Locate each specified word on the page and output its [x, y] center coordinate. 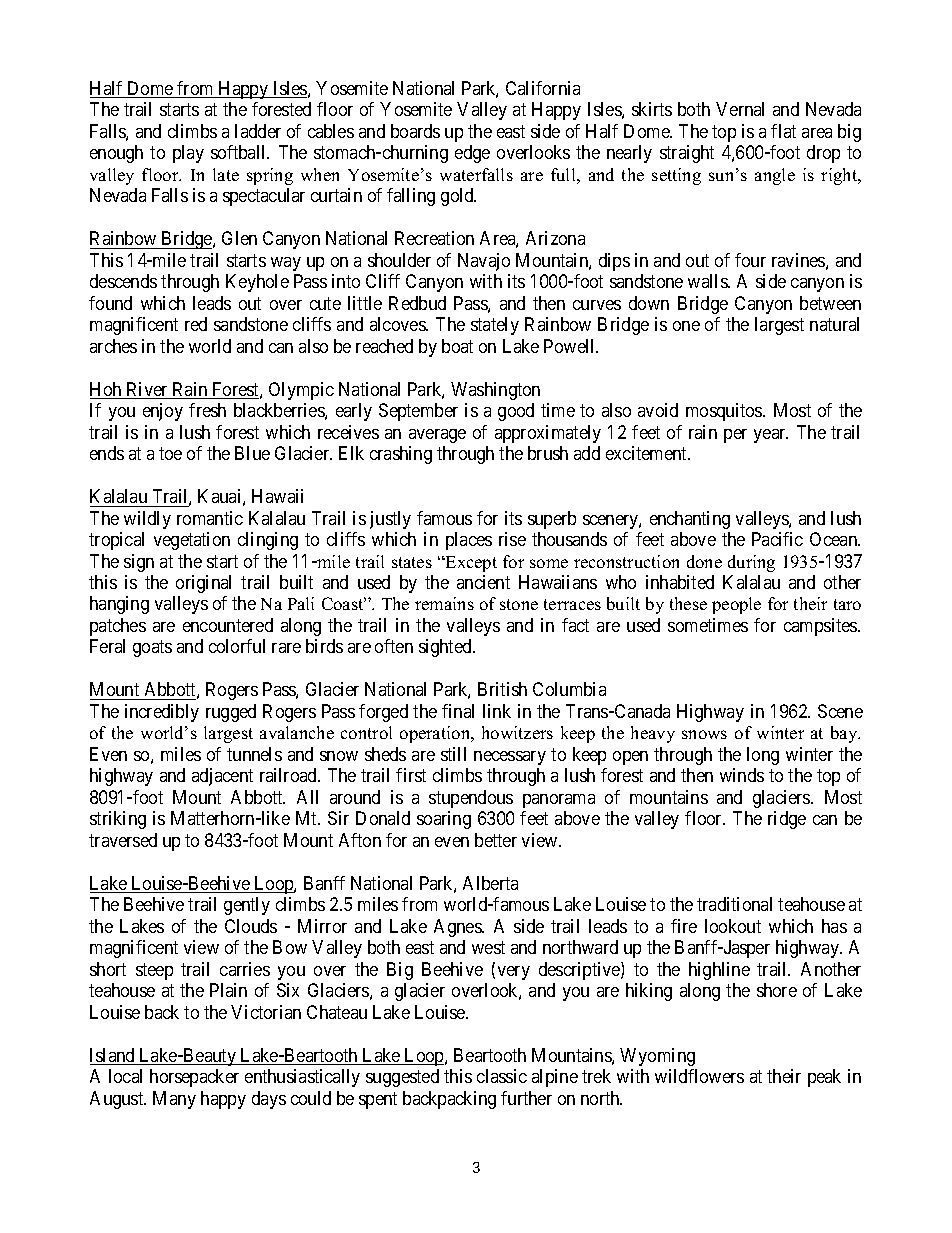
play [188, 154]
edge [472, 154]
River [147, 390]
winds [742, 775]
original [203, 584]
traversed [123, 840]
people [736, 605]
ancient [483, 582]
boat [457, 346]
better [496, 840]
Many [174, 1100]
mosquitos [725, 412]
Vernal [740, 109]
